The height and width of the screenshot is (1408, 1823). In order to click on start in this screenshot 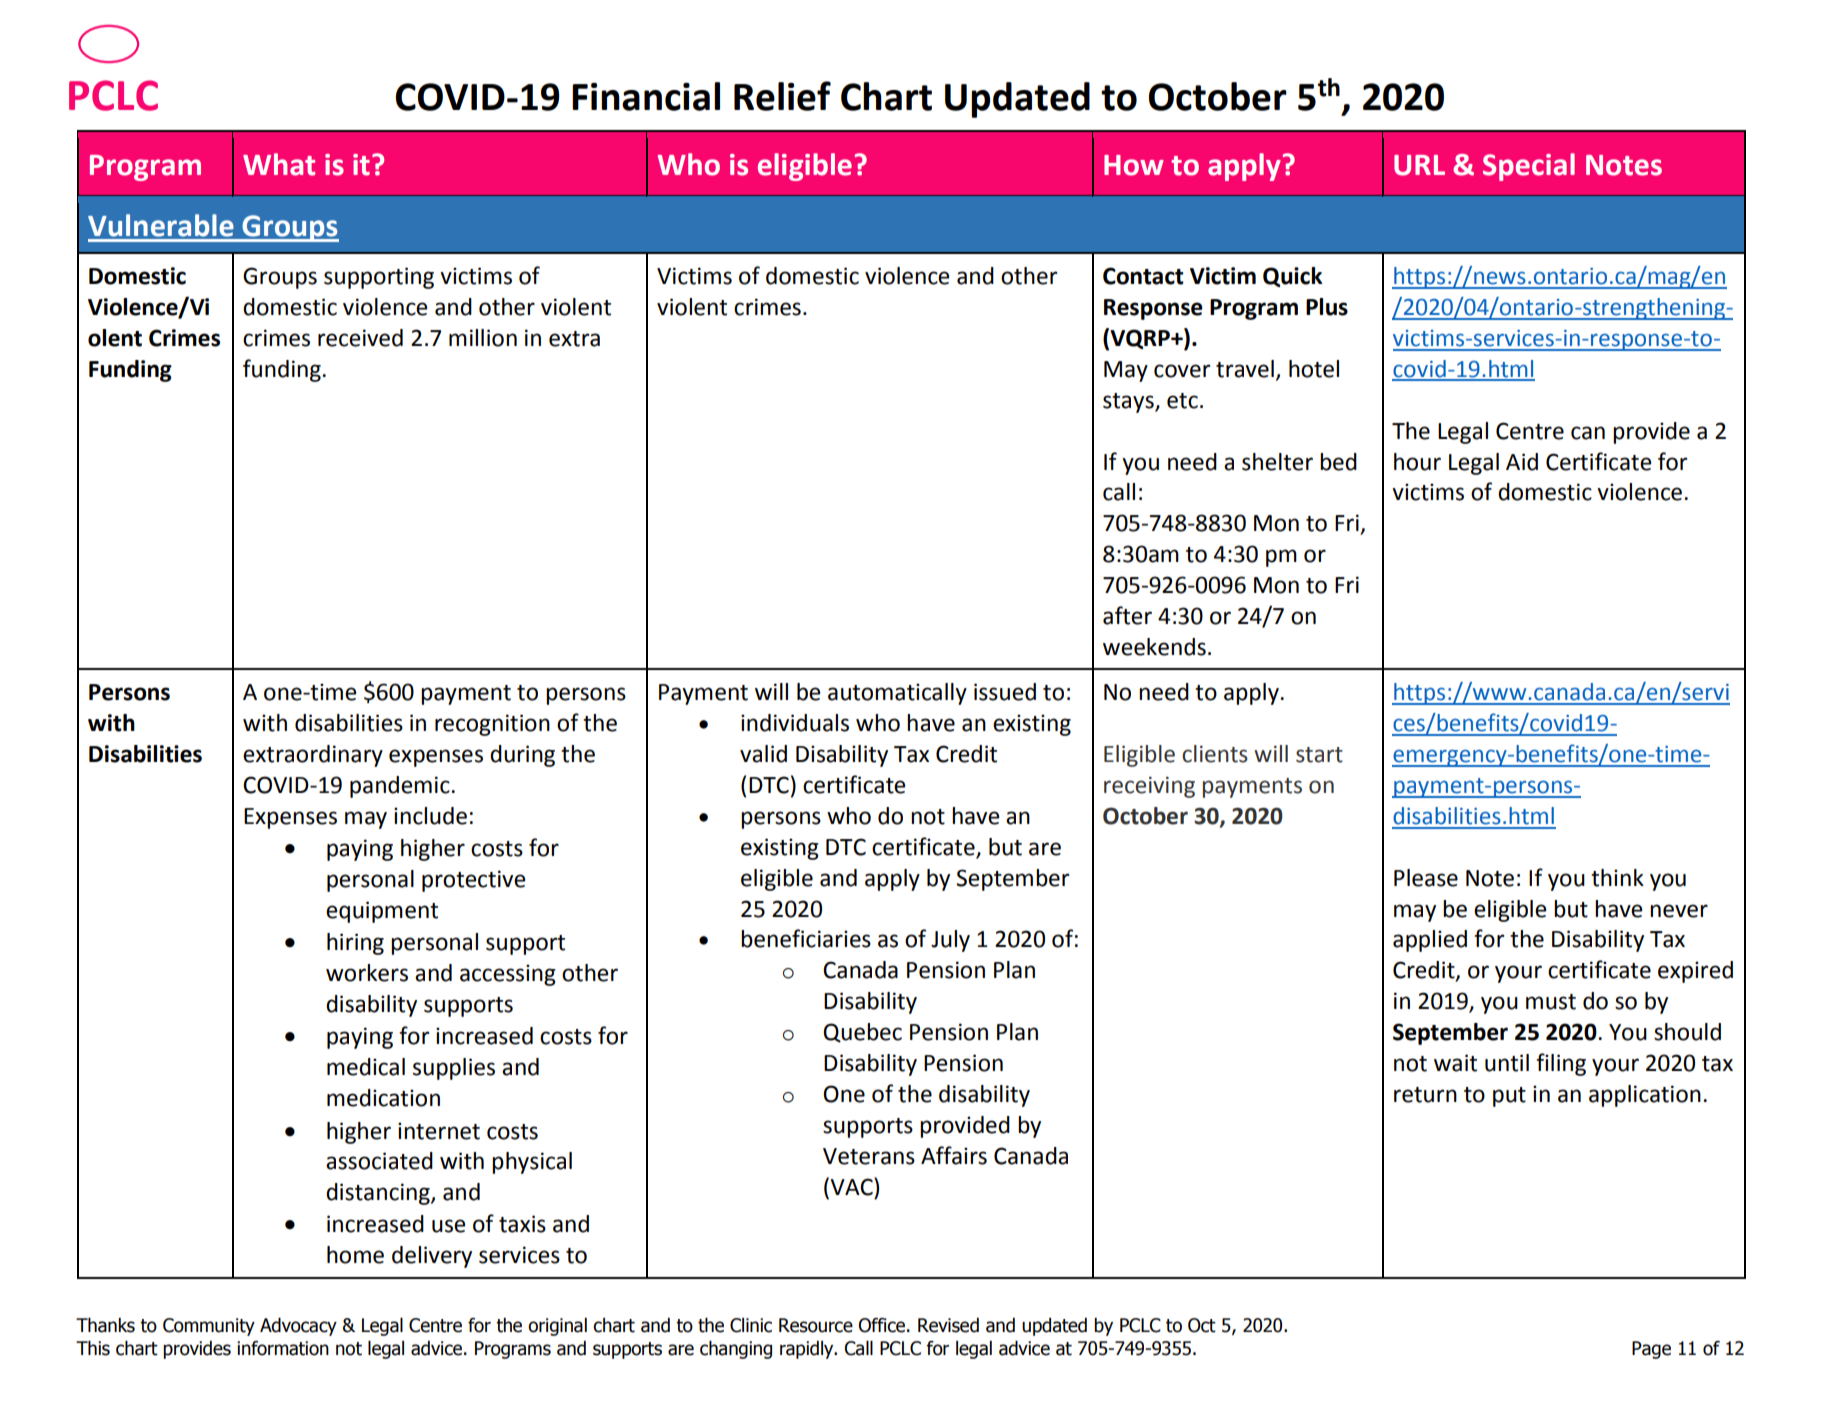, I will do `click(1319, 755)`.
